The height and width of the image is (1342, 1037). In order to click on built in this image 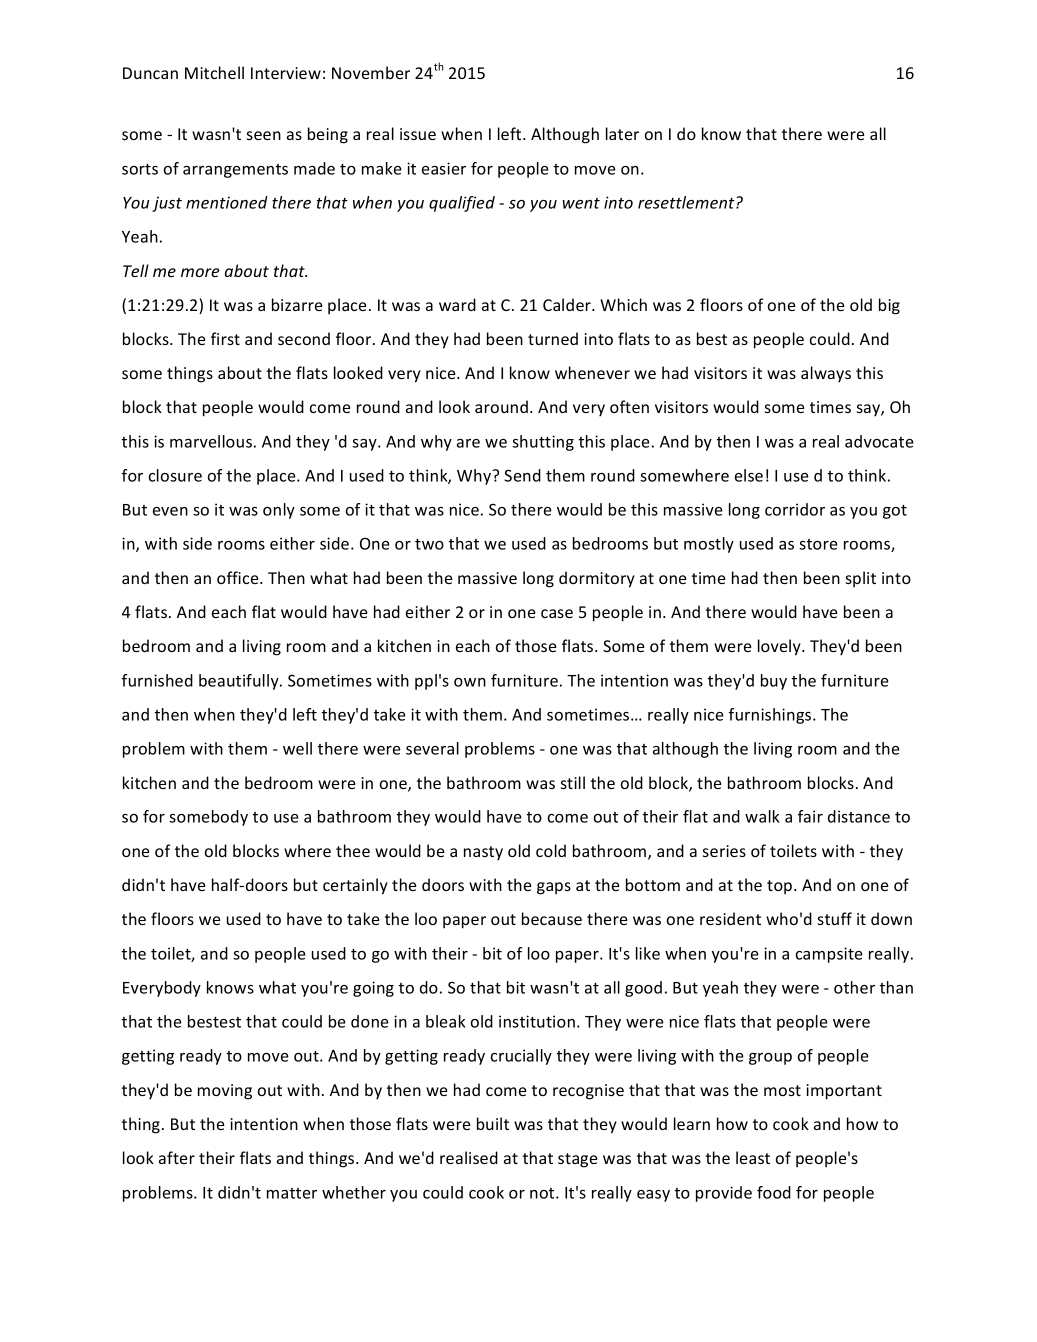, I will do `click(493, 1123)`.
